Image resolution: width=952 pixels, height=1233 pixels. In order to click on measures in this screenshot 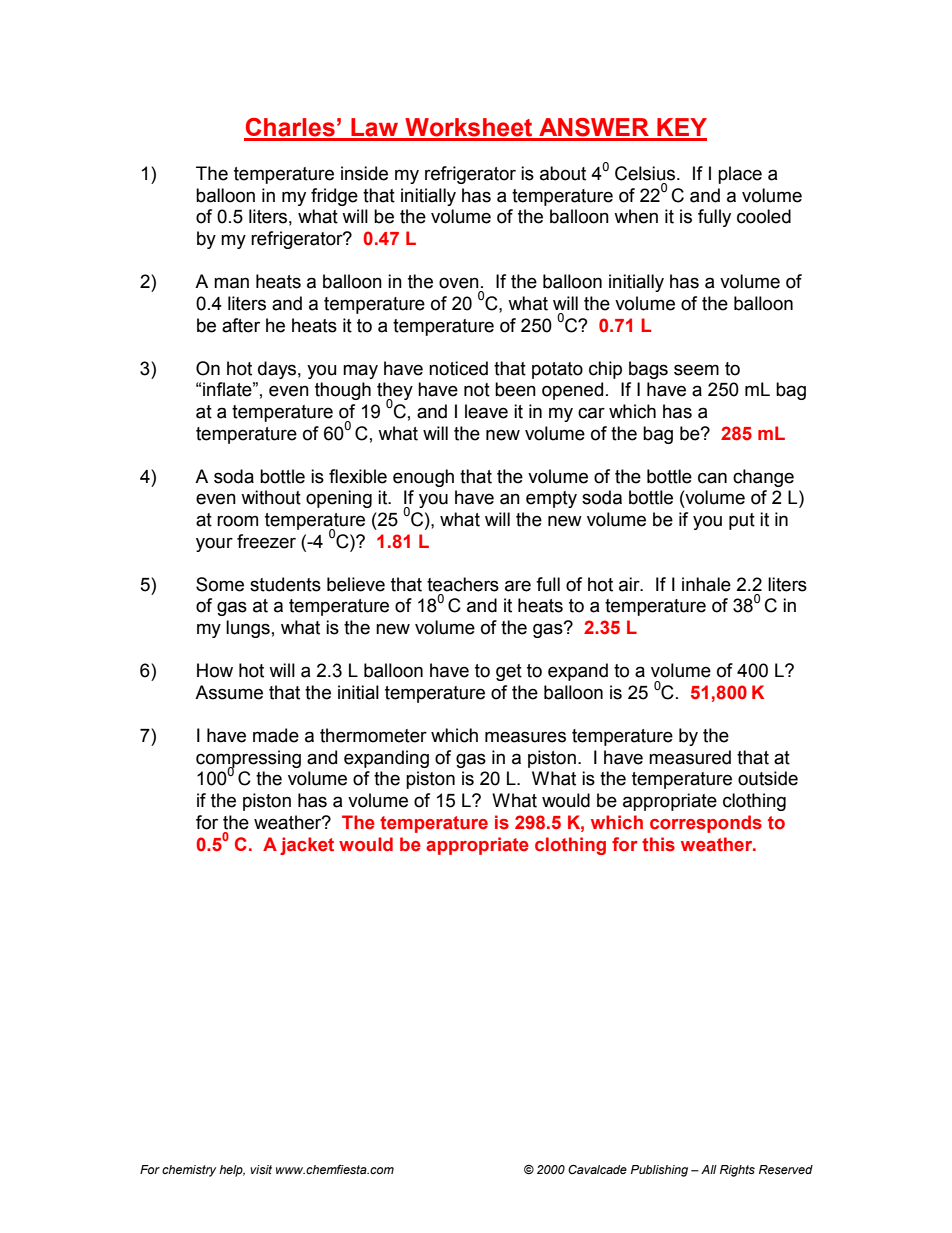, I will do `click(525, 737)`.
